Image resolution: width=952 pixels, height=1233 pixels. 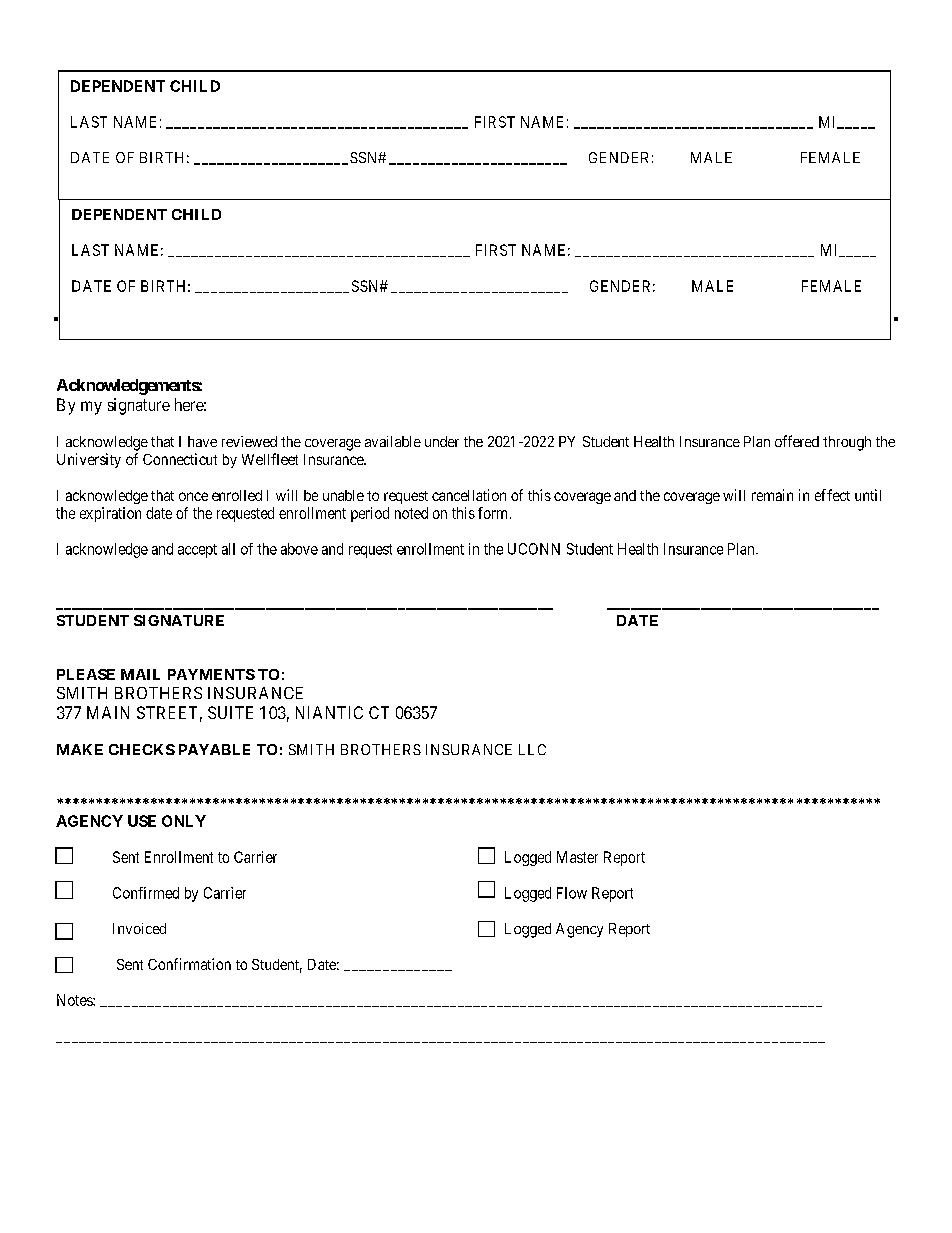 I want to click on offered, so click(x=797, y=441).
